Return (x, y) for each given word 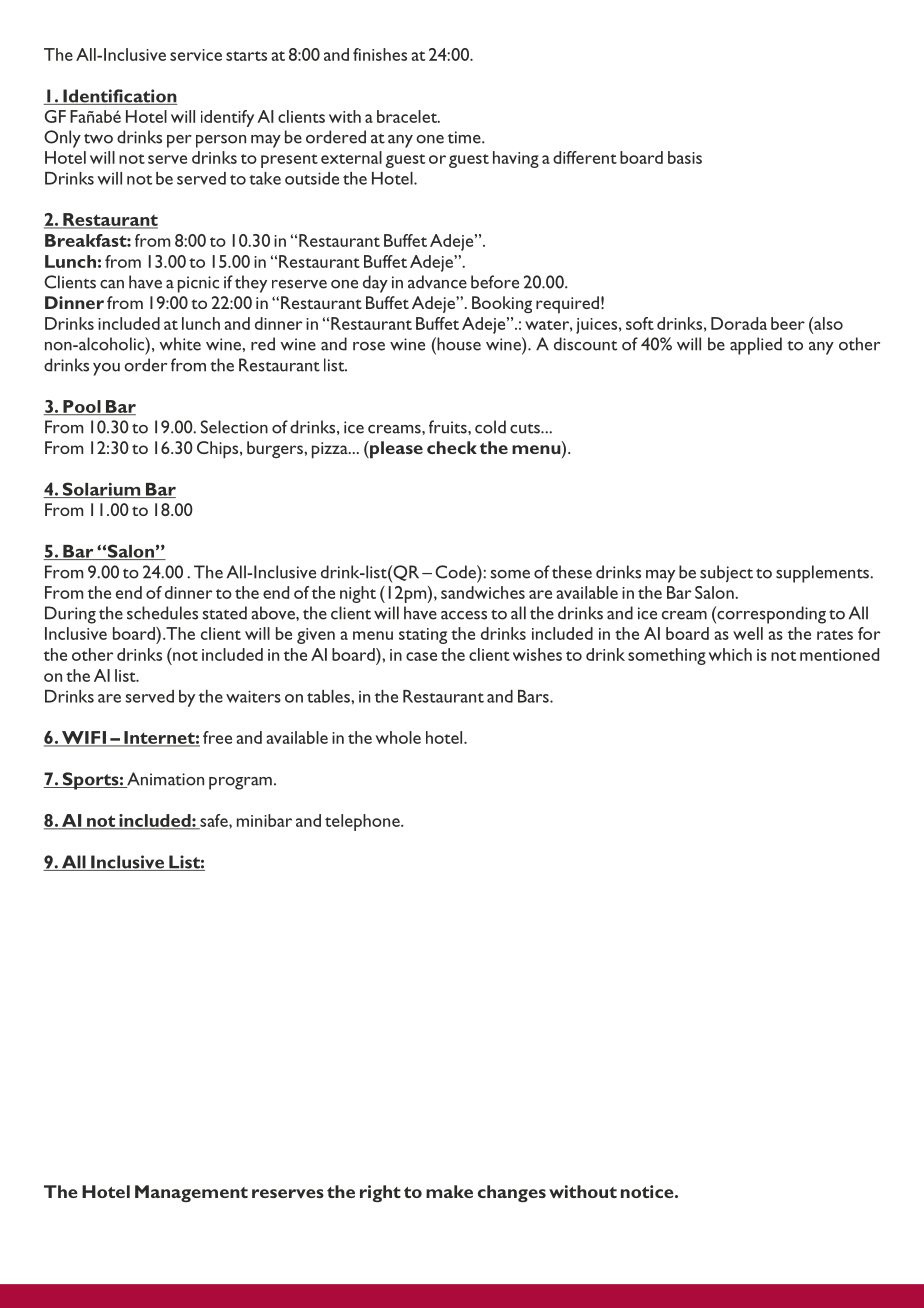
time (465, 137)
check (452, 447)
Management (191, 1193)
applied (756, 346)
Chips (219, 450)
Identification (119, 97)
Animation (164, 780)
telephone (363, 822)
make (449, 1191)
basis (685, 157)
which (730, 654)
